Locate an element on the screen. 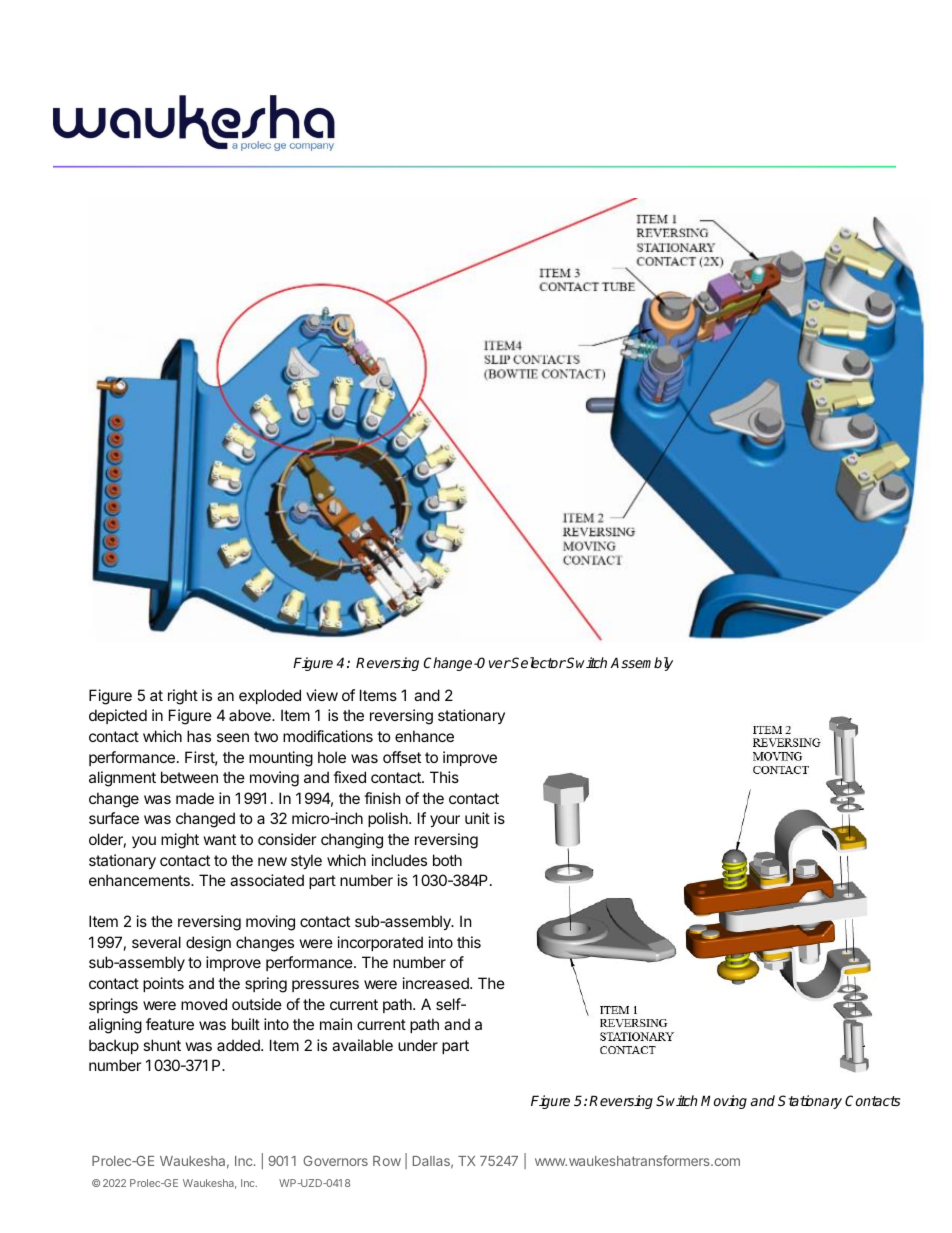 This screenshot has width=952, height=1233. unit is located at coordinates (477, 818).
